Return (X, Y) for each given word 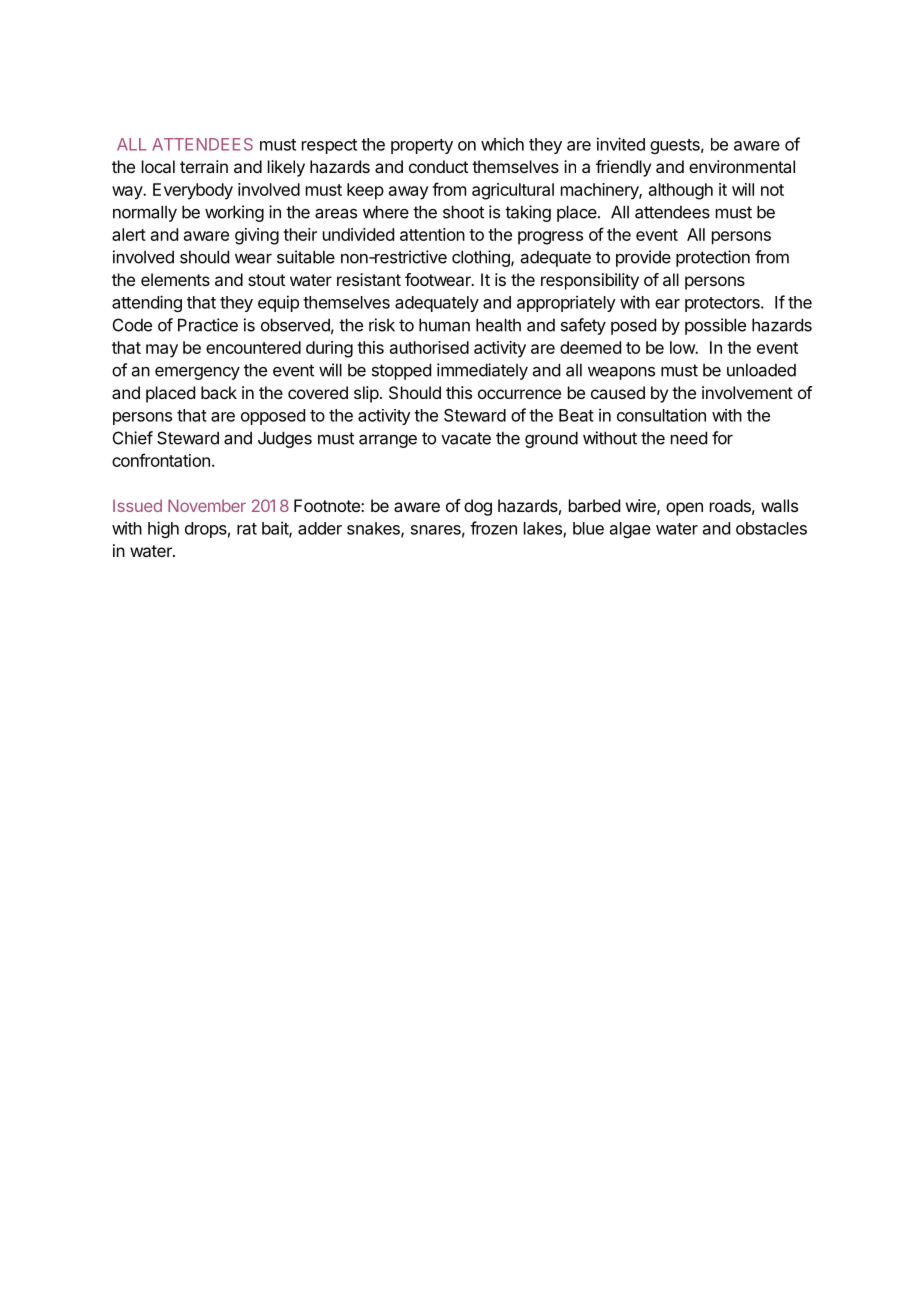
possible (715, 326)
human (444, 325)
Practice (208, 325)
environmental (742, 166)
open (684, 509)
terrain (204, 166)
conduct (438, 166)
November (207, 505)
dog (478, 507)
